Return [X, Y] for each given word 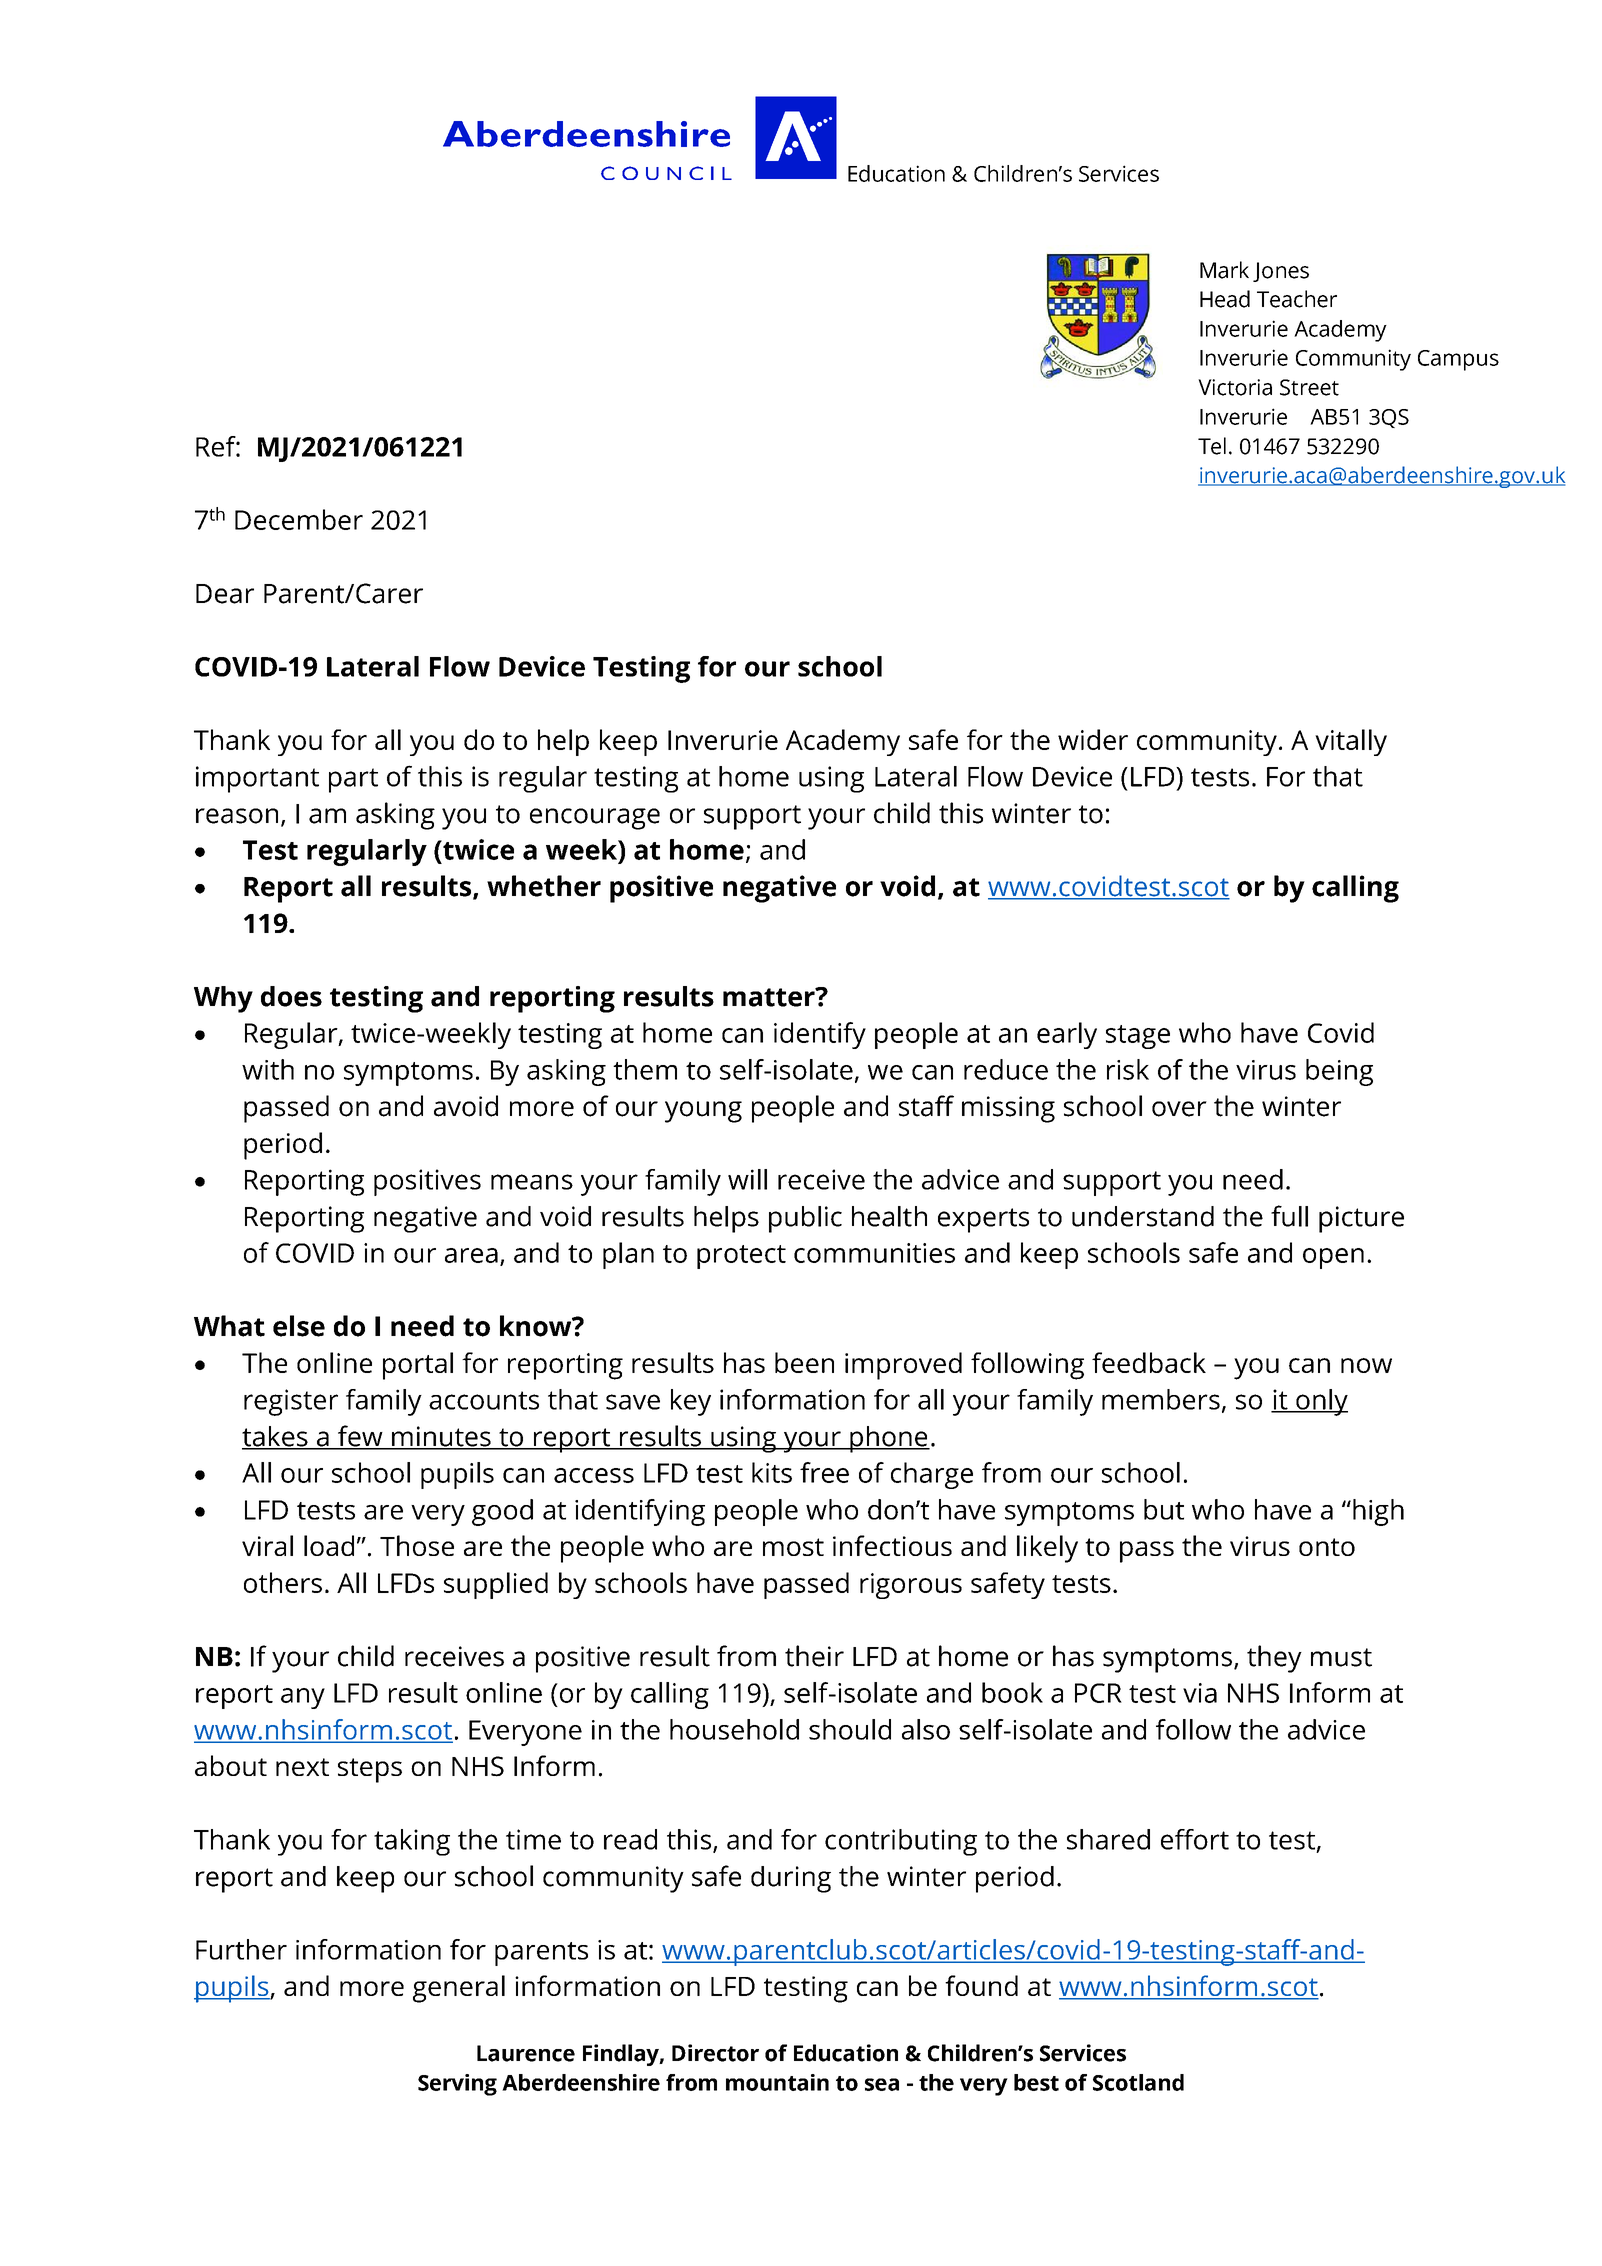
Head [1225, 299]
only [1321, 1402]
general [459, 1989]
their [814, 1656]
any [303, 1698]
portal [418, 1366]
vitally [1351, 742]
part [353, 780]
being [1339, 1072]
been [804, 1362]
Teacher [1297, 299]
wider [1093, 739]
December [299, 519]
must [1341, 1657]
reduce [1006, 1069]
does [291, 996]
